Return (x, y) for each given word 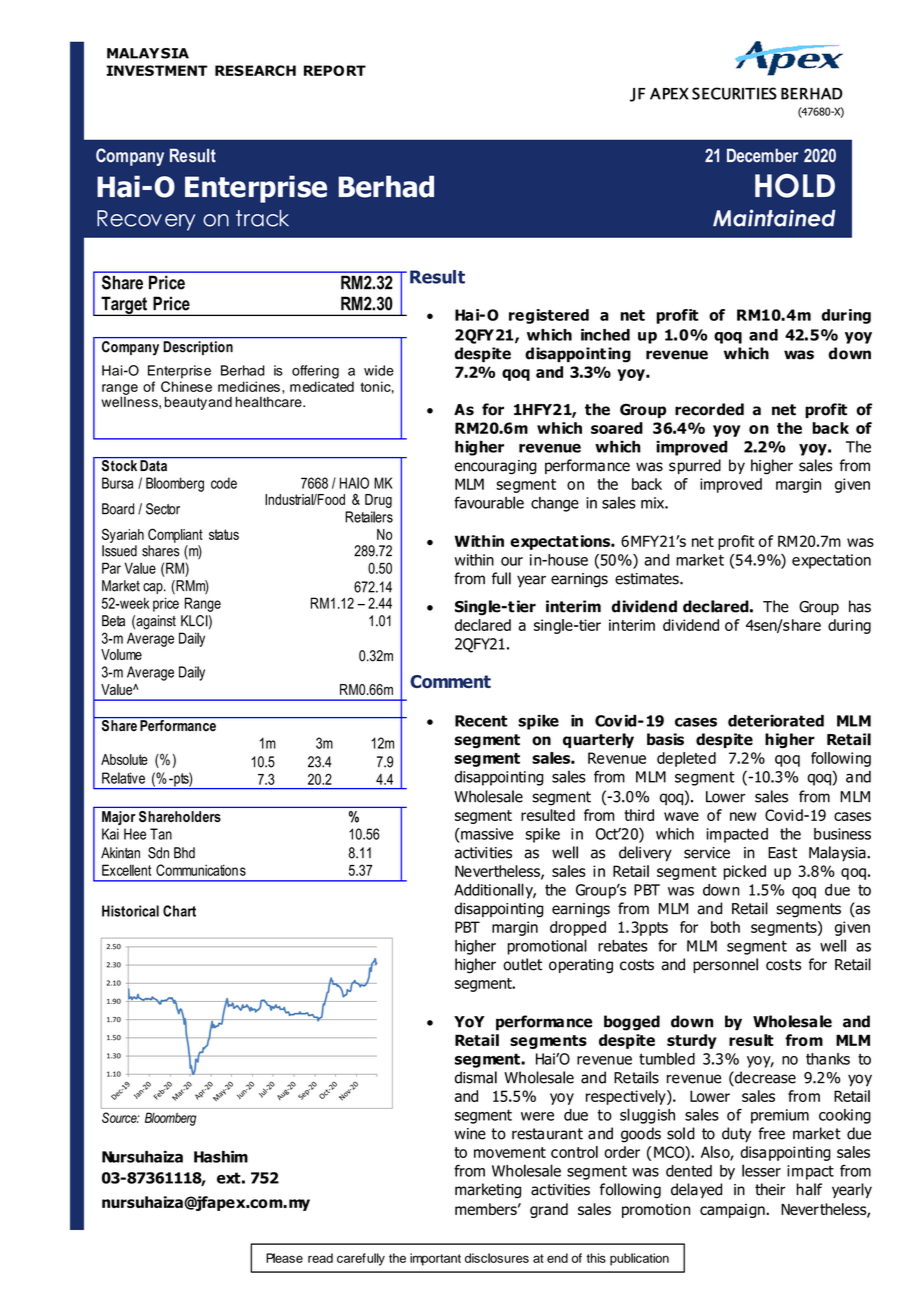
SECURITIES (734, 93)
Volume (121, 654)
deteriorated (776, 721)
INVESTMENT (157, 70)
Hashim (221, 1157)
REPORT (335, 70)
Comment (450, 681)
